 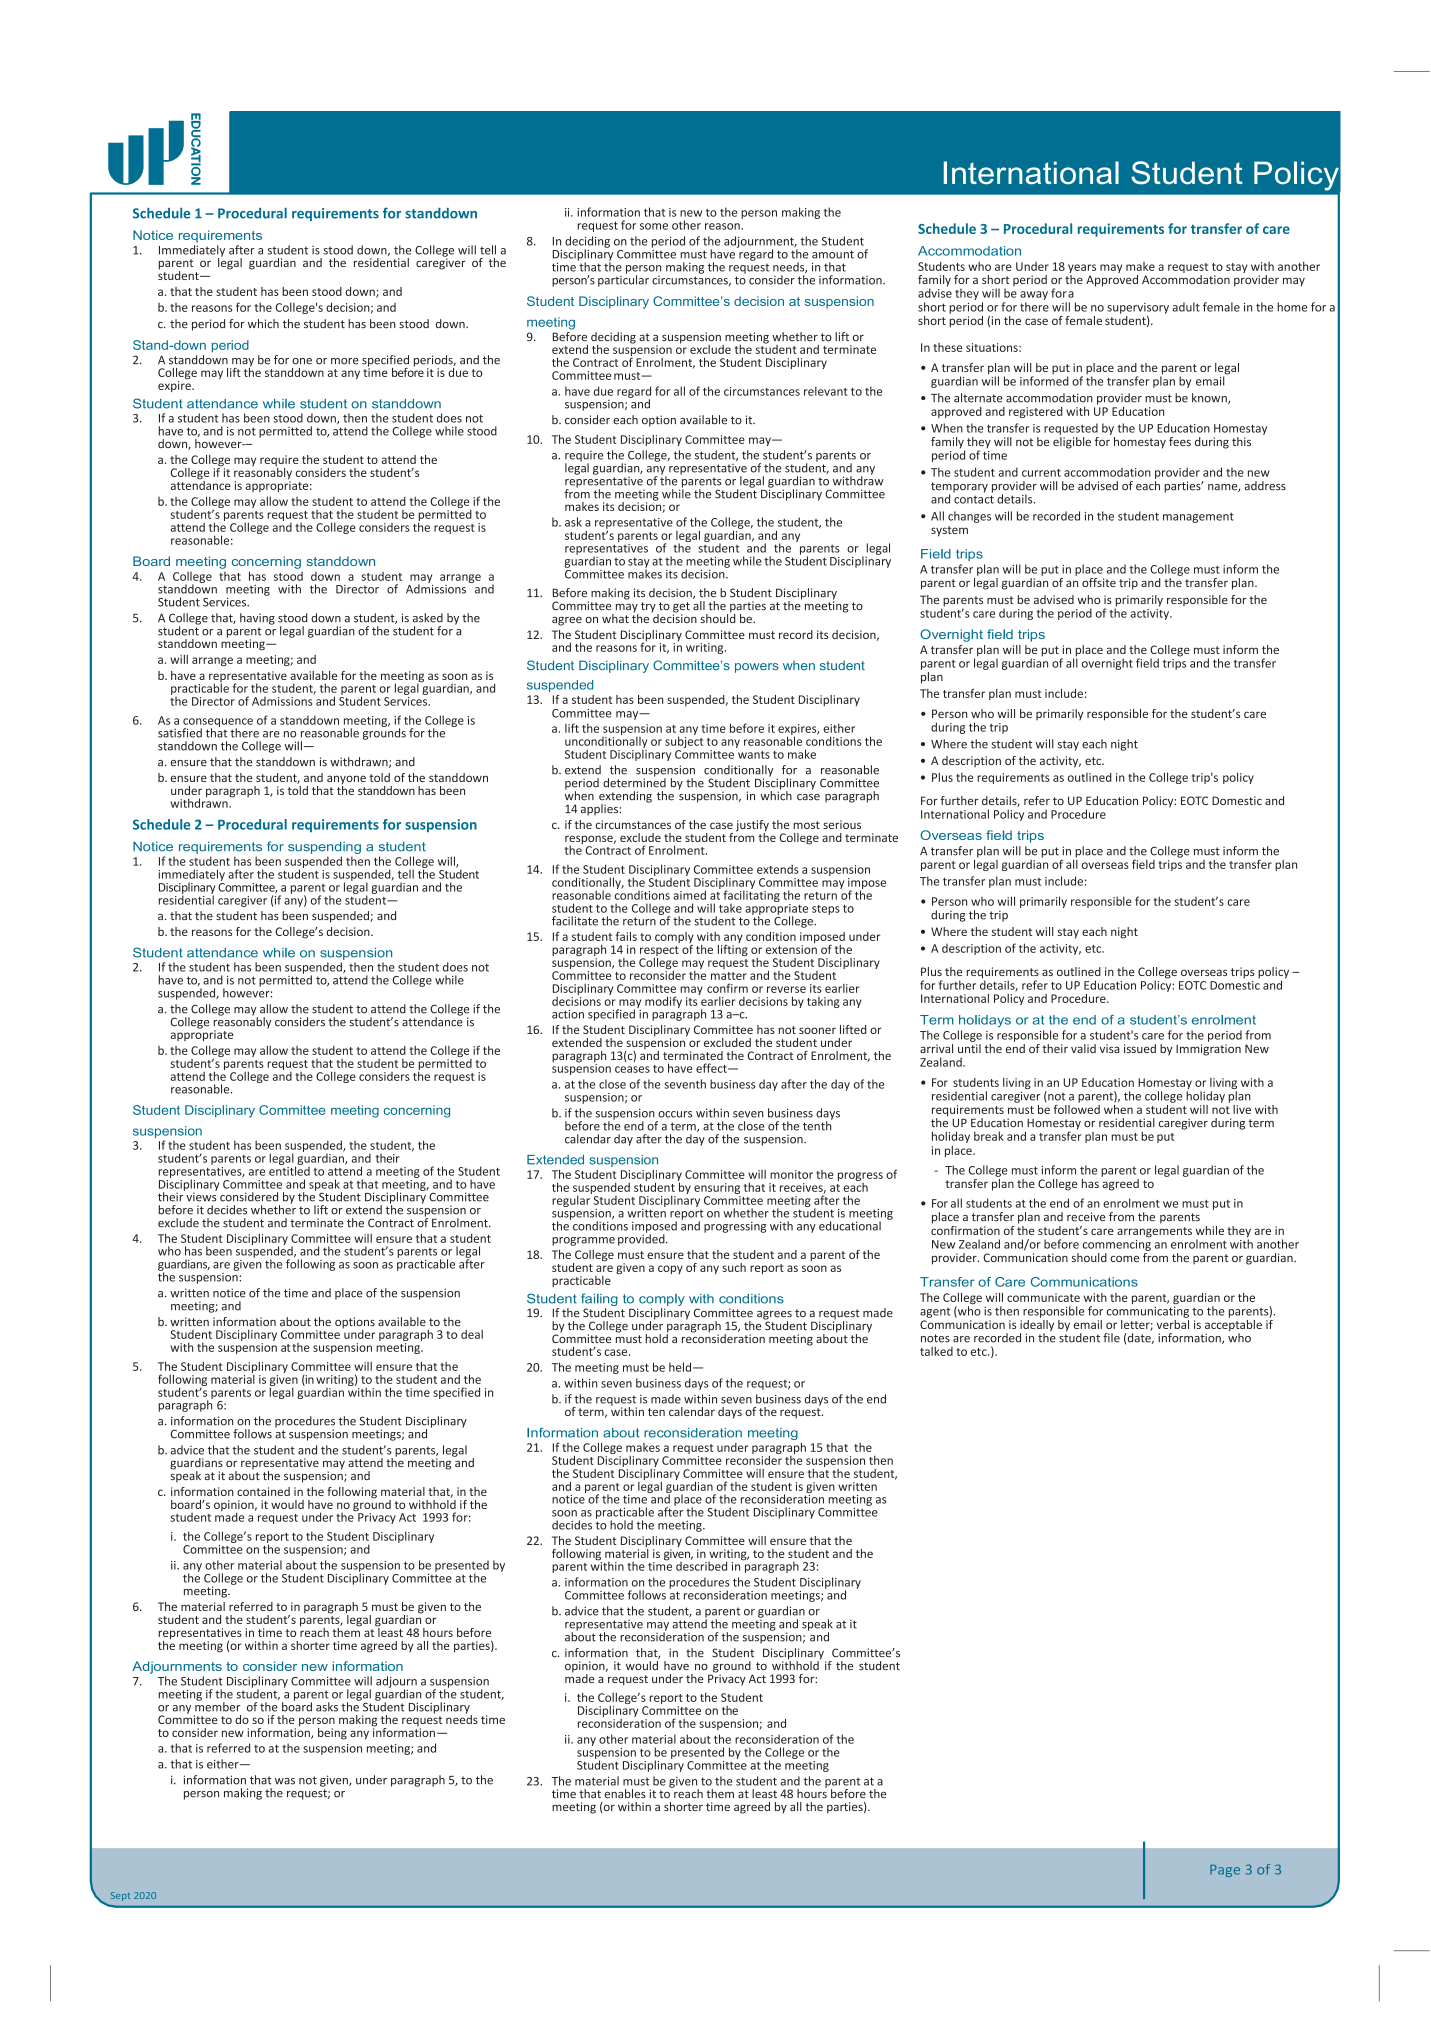 What do you see at coordinates (681, 1367) in the page?
I see `held` at bounding box center [681, 1367].
